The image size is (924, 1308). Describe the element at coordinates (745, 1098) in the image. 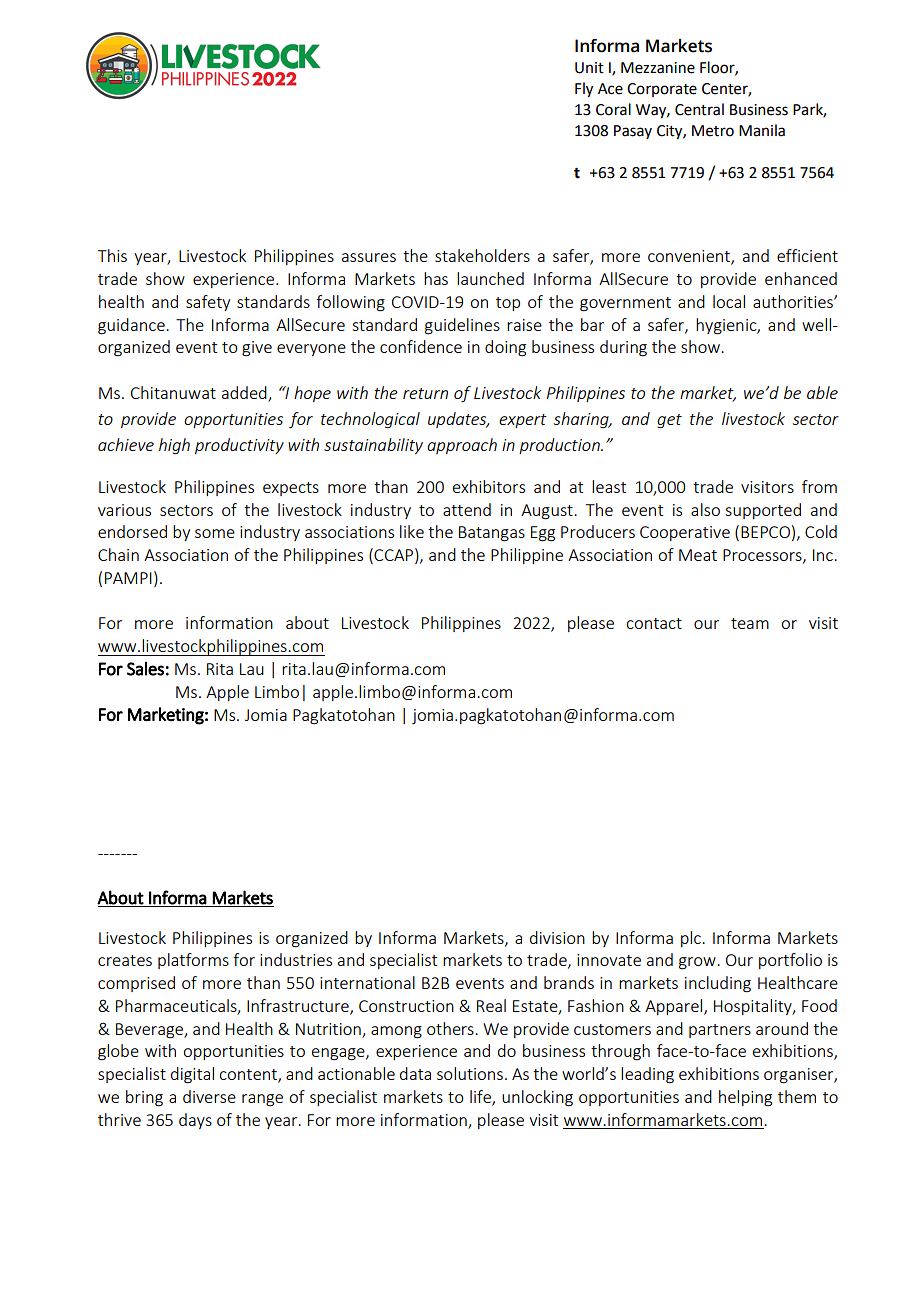

I see `helping` at that location.
